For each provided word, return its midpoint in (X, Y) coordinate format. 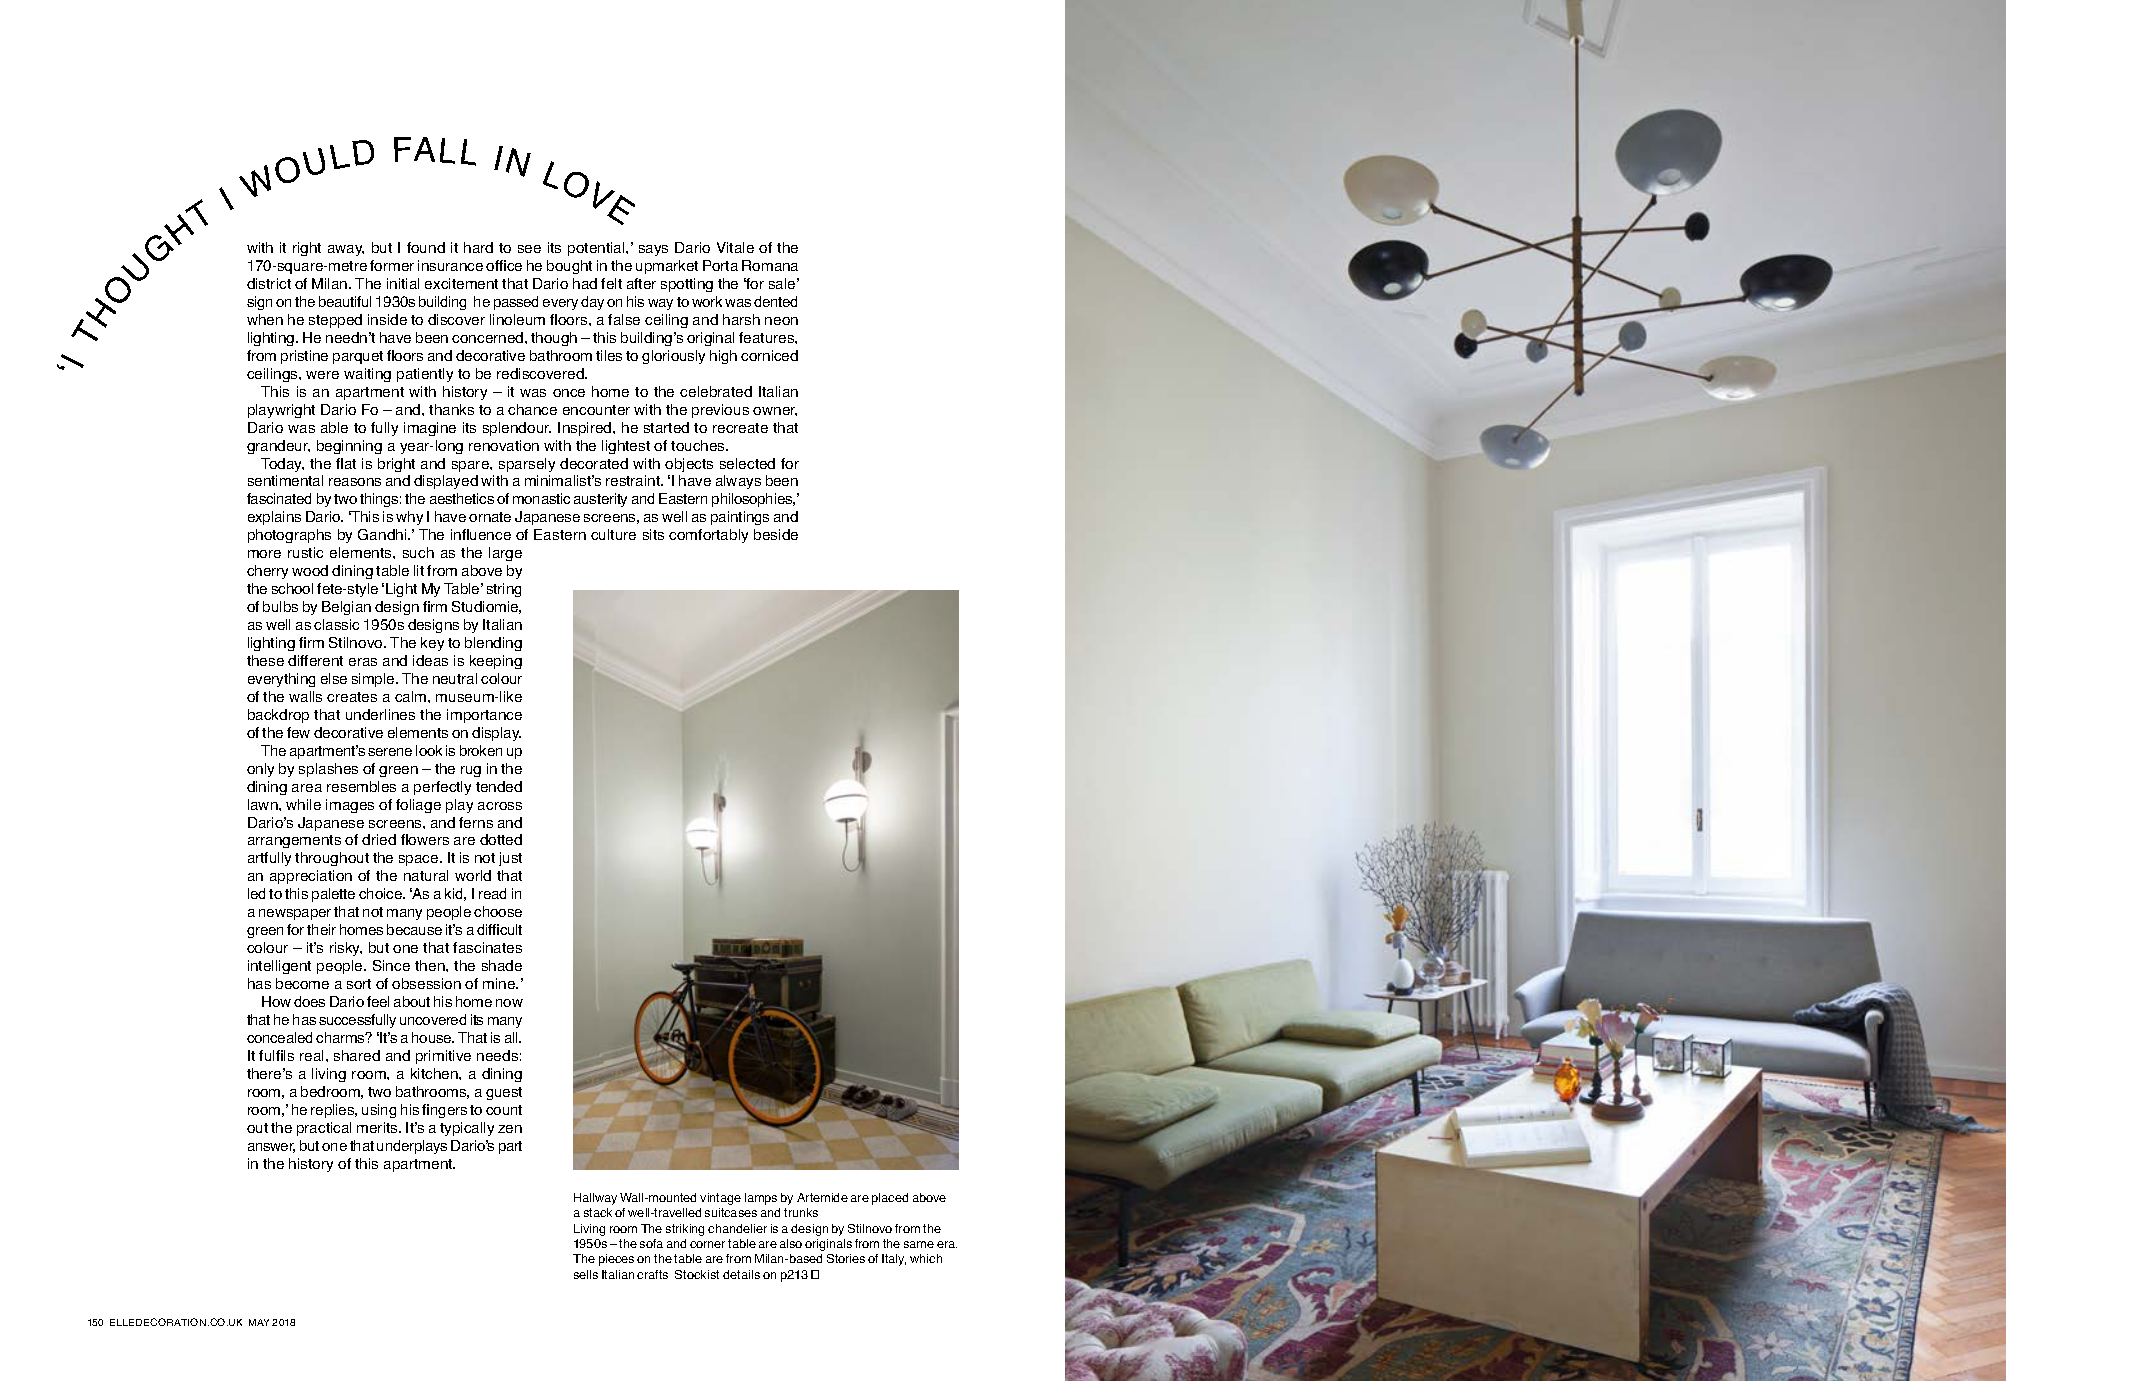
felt (611, 283)
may (259, 1322)
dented (775, 301)
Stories (846, 1258)
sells (586, 1274)
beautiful (345, 301)
